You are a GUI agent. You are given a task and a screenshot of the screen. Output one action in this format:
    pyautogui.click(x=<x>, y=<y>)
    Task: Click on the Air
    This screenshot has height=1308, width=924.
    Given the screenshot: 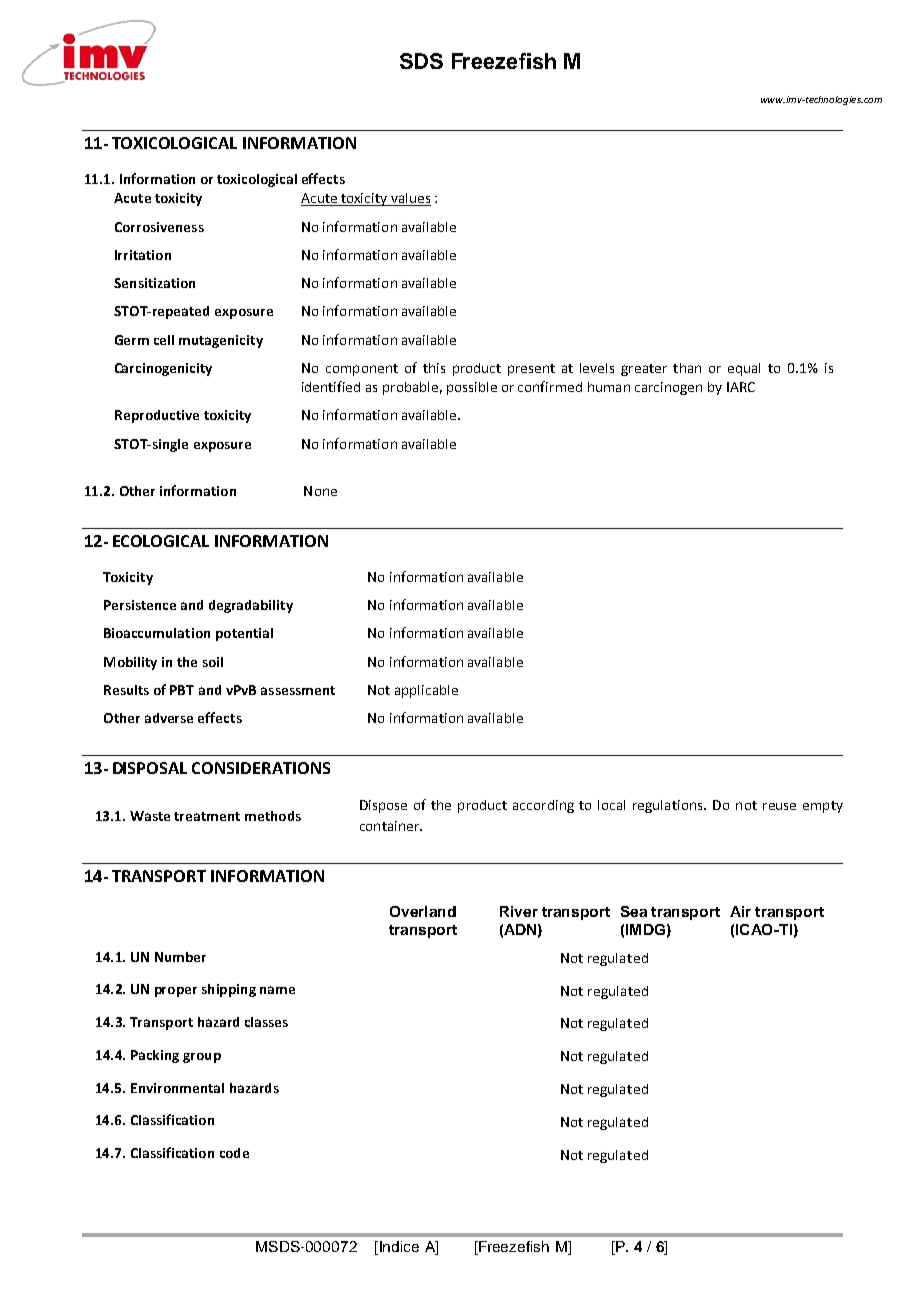 What is the action you would take?
    pyautogui.click(x=740, y=911)
